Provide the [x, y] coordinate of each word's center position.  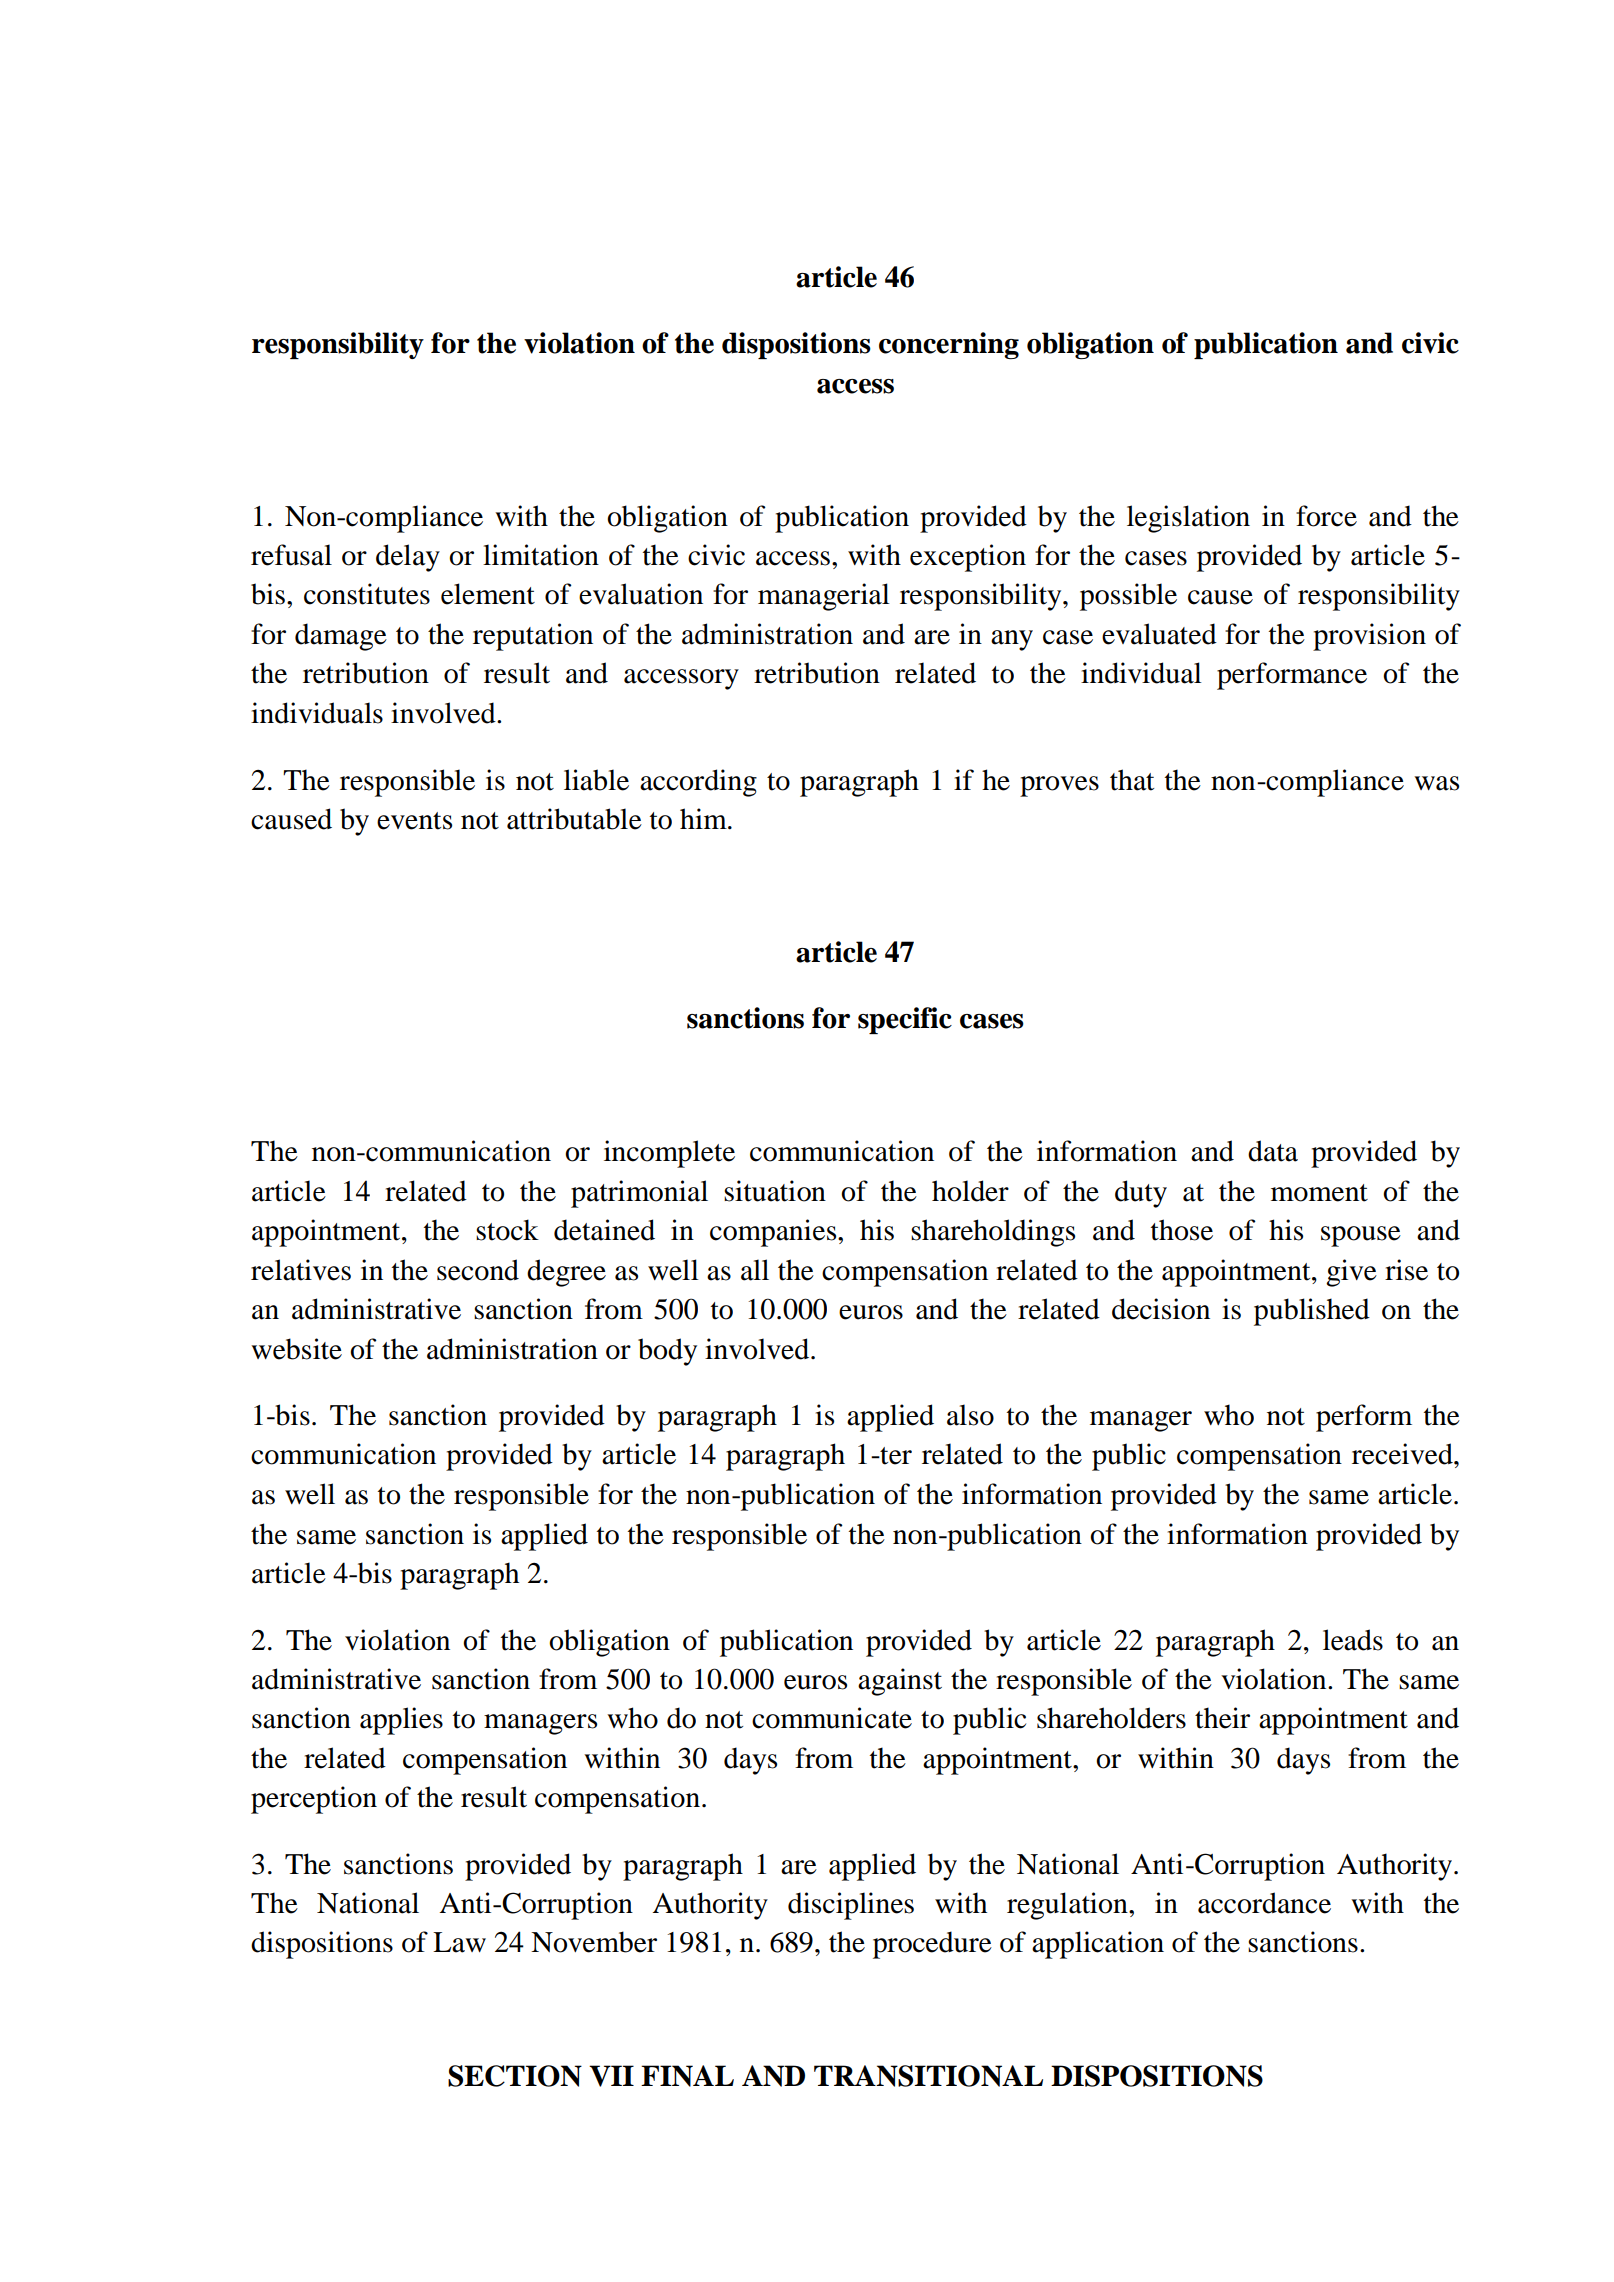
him [704, 818]
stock [507, 1230]
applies [401, 1721]
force [1326, 516]
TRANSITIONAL [928, 2076]
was [1436, 783]
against [900, 1682]
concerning [949, 345]
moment [1319, 1193]
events [414, 821]
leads [1353, 1640]
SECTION [515, 2076]
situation [775, 1191]
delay [408, 558]
